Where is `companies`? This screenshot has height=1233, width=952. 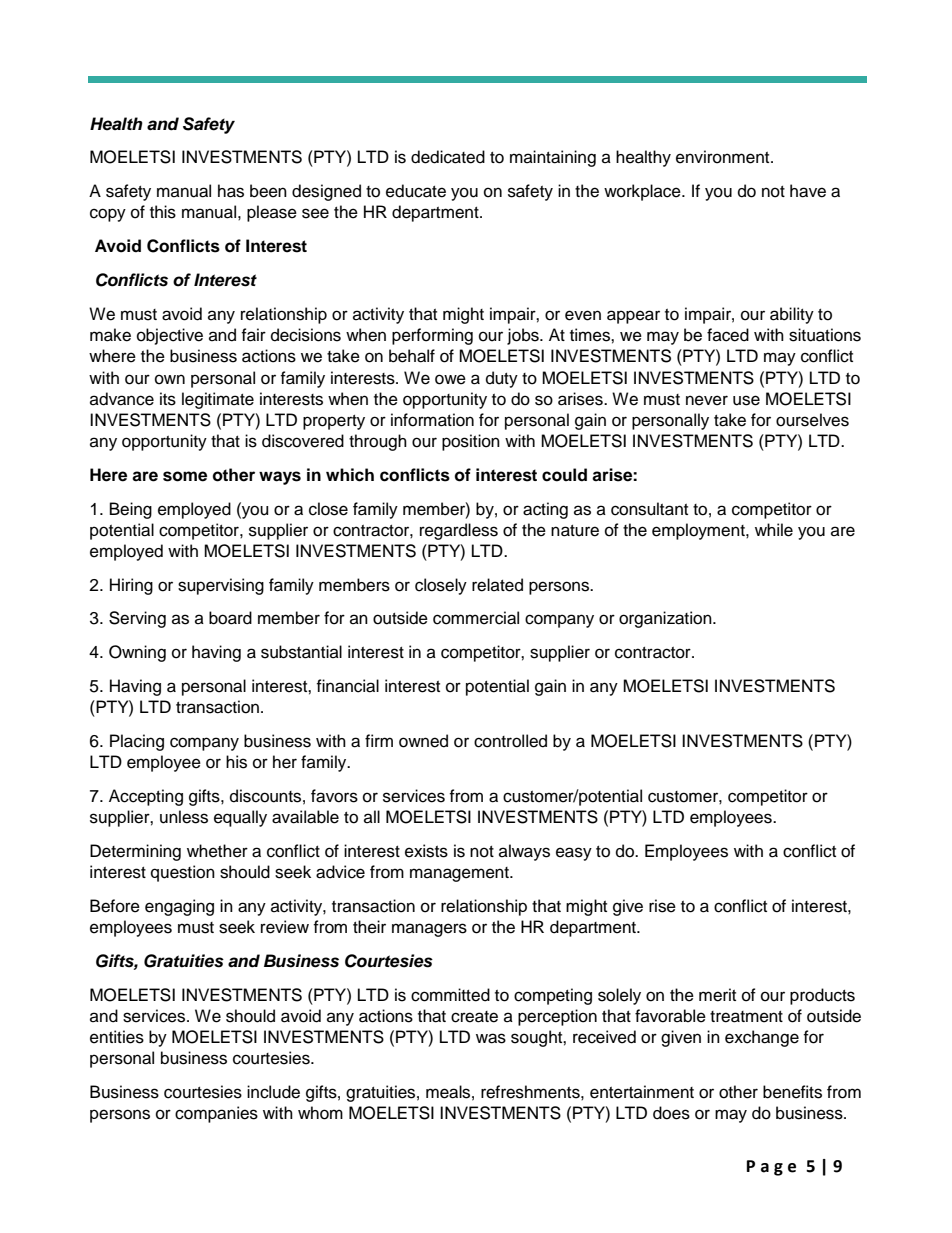
companies is located at coordinates (216, 1114).
